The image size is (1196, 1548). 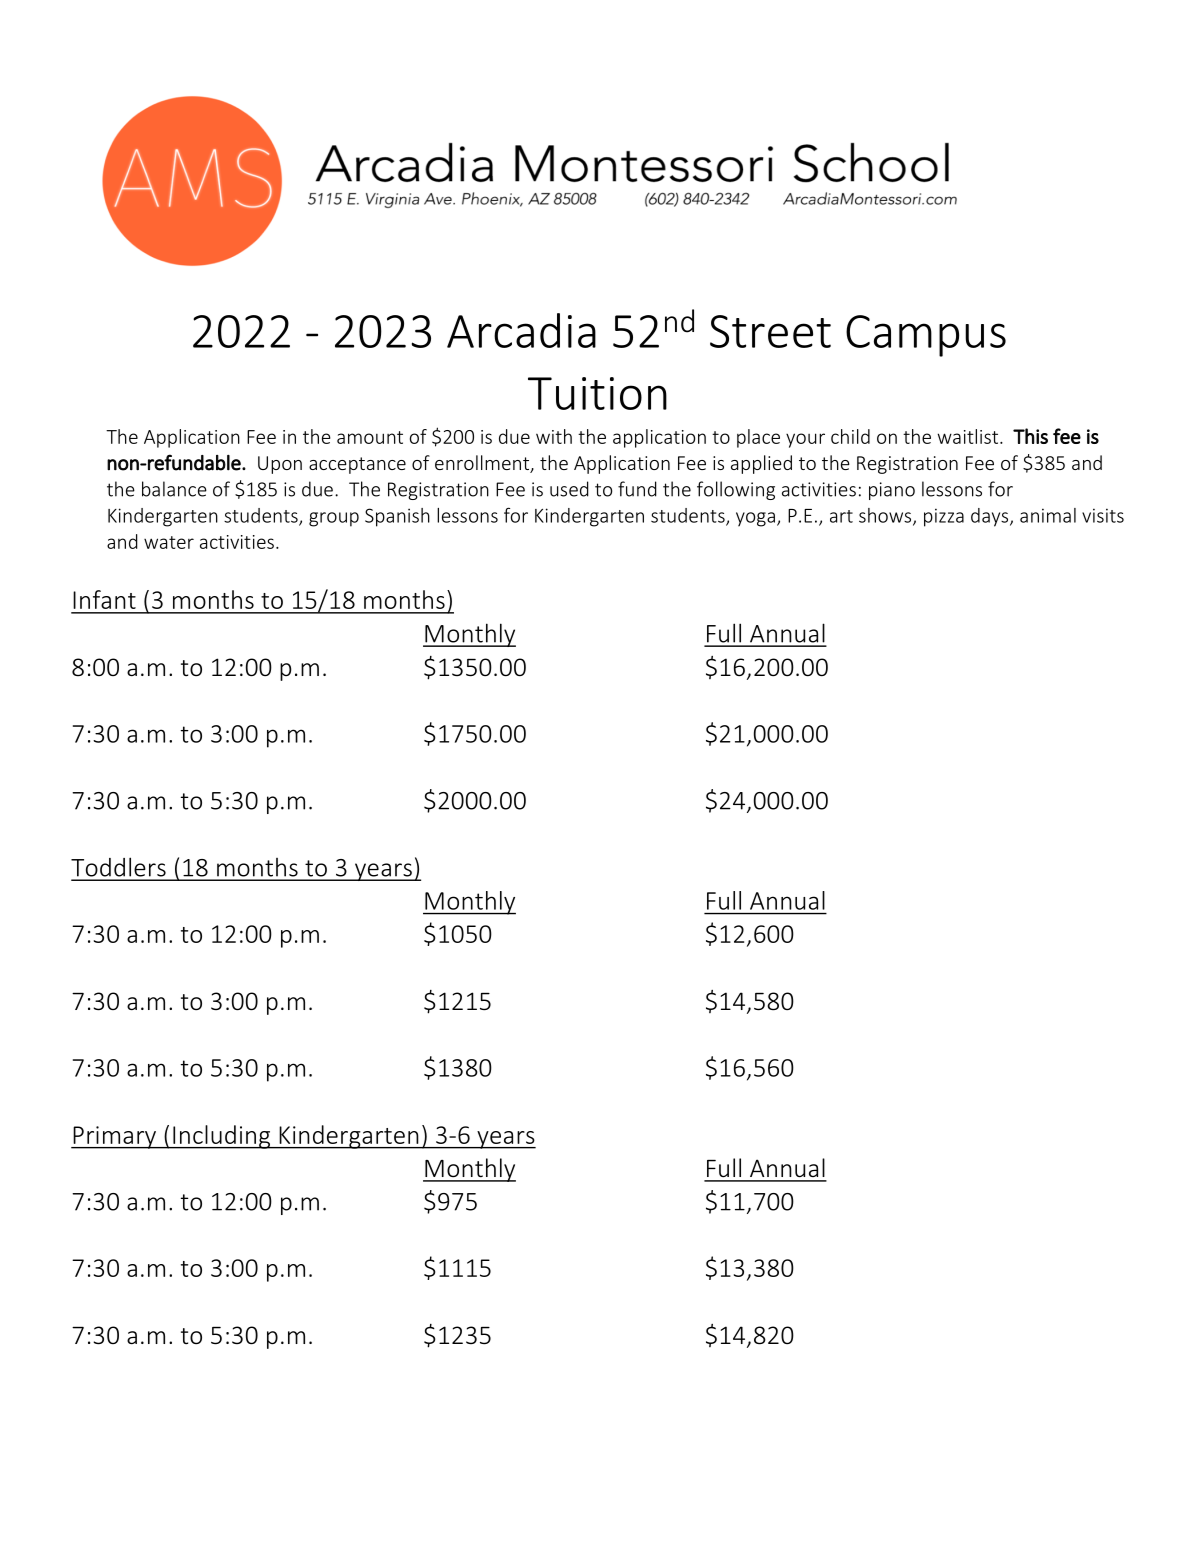 What do you see at coordinates (597, 393) in the screenshot?
I see `Tuition` at bounding box center [597, 393].
